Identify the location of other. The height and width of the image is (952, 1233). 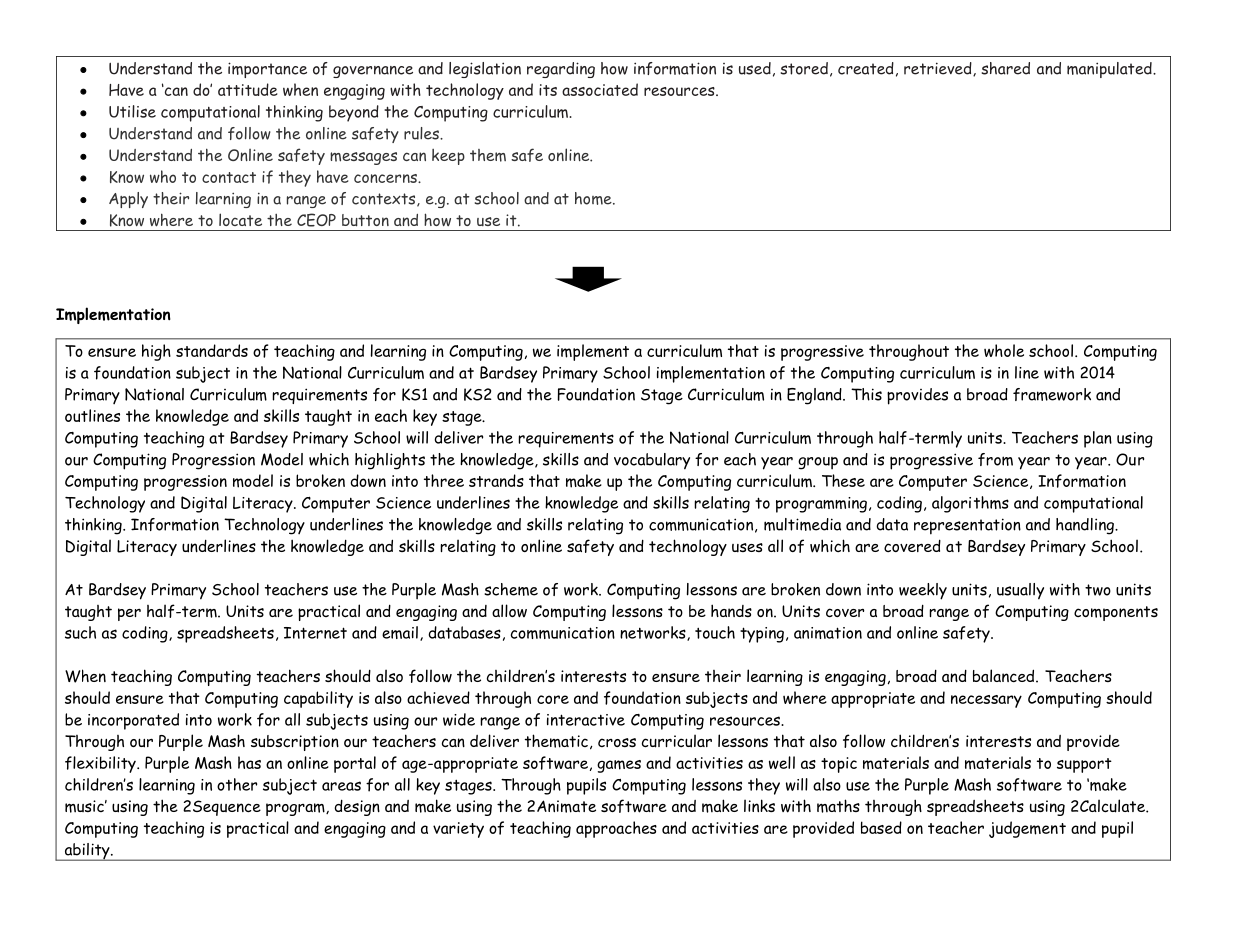
(237, 784).
